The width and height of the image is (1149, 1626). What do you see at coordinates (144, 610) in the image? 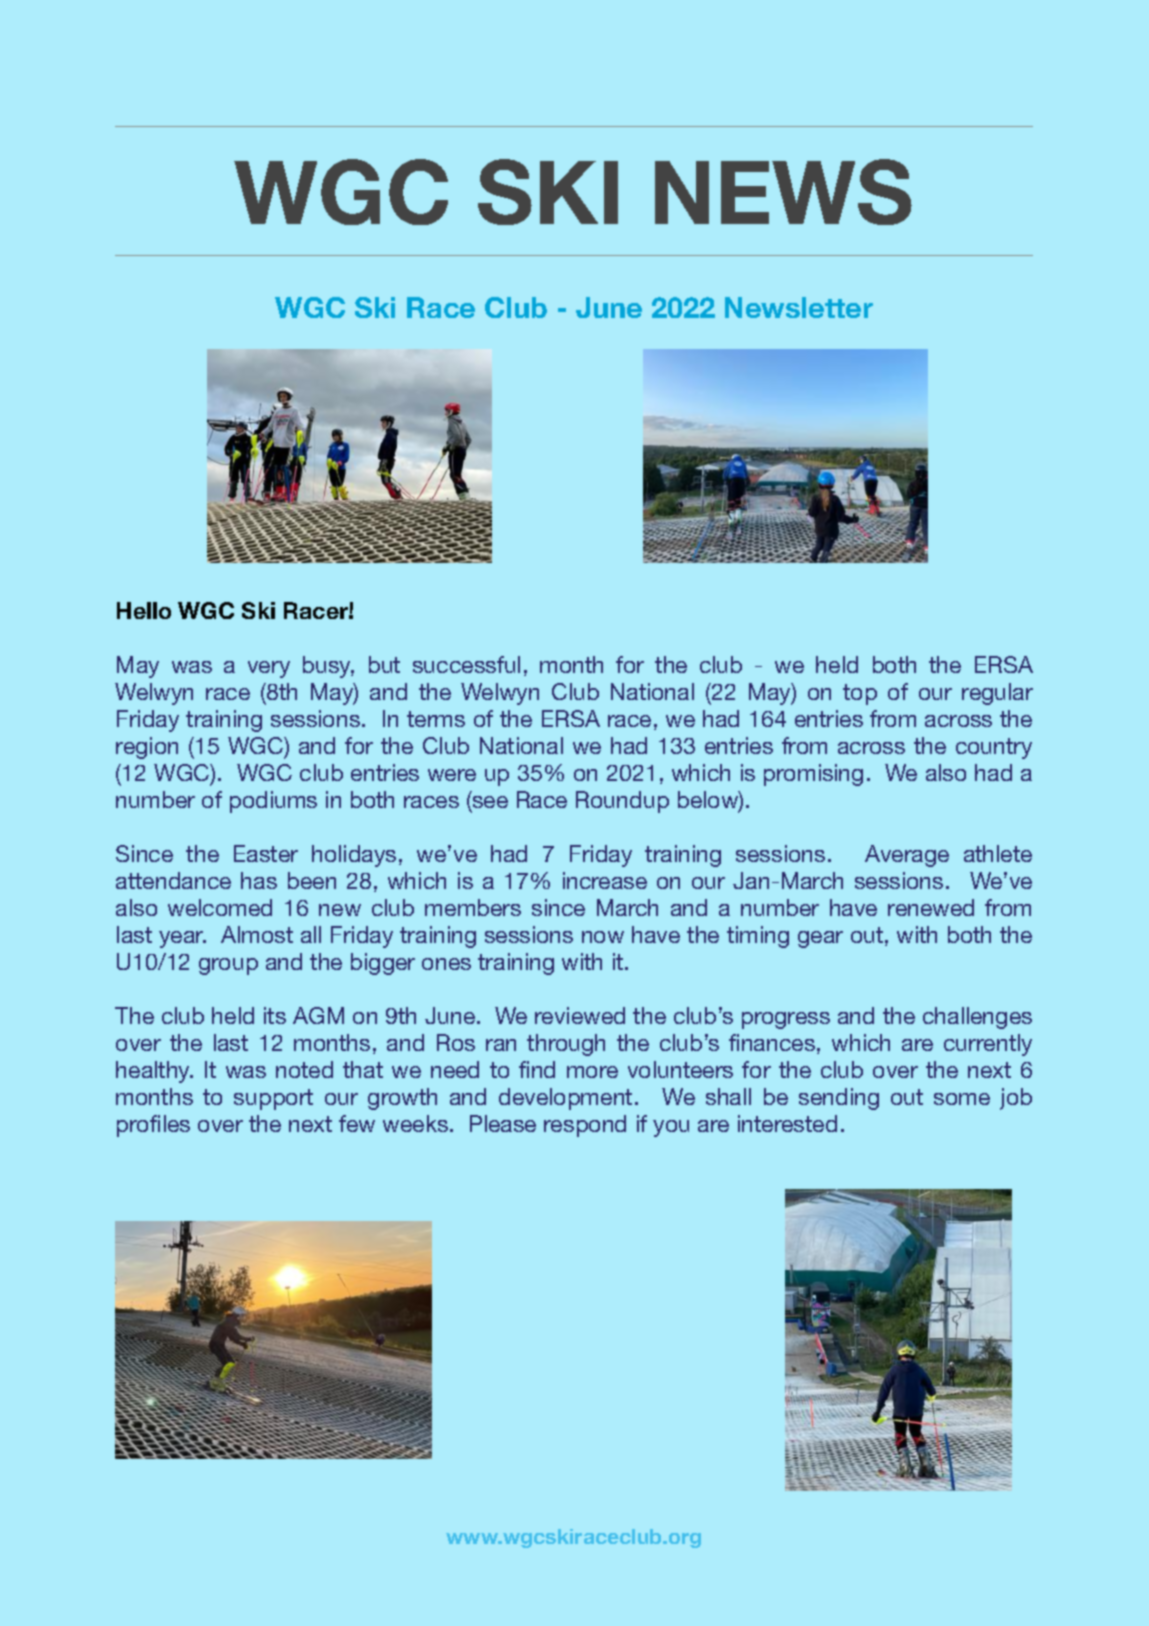
I see `Hello` at bounding box center [144, 610].
